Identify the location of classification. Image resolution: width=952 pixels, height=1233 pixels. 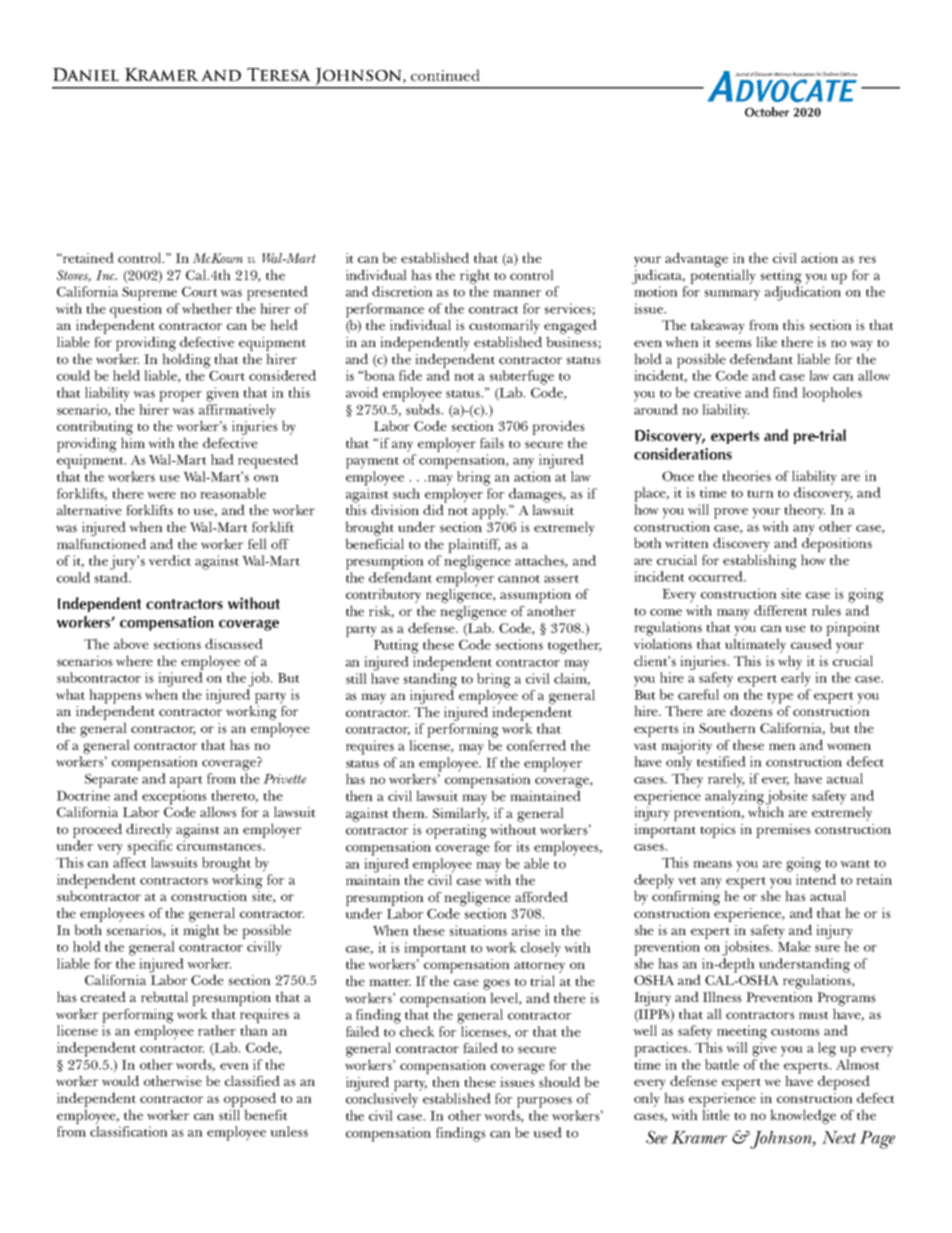
(129, 1131).
